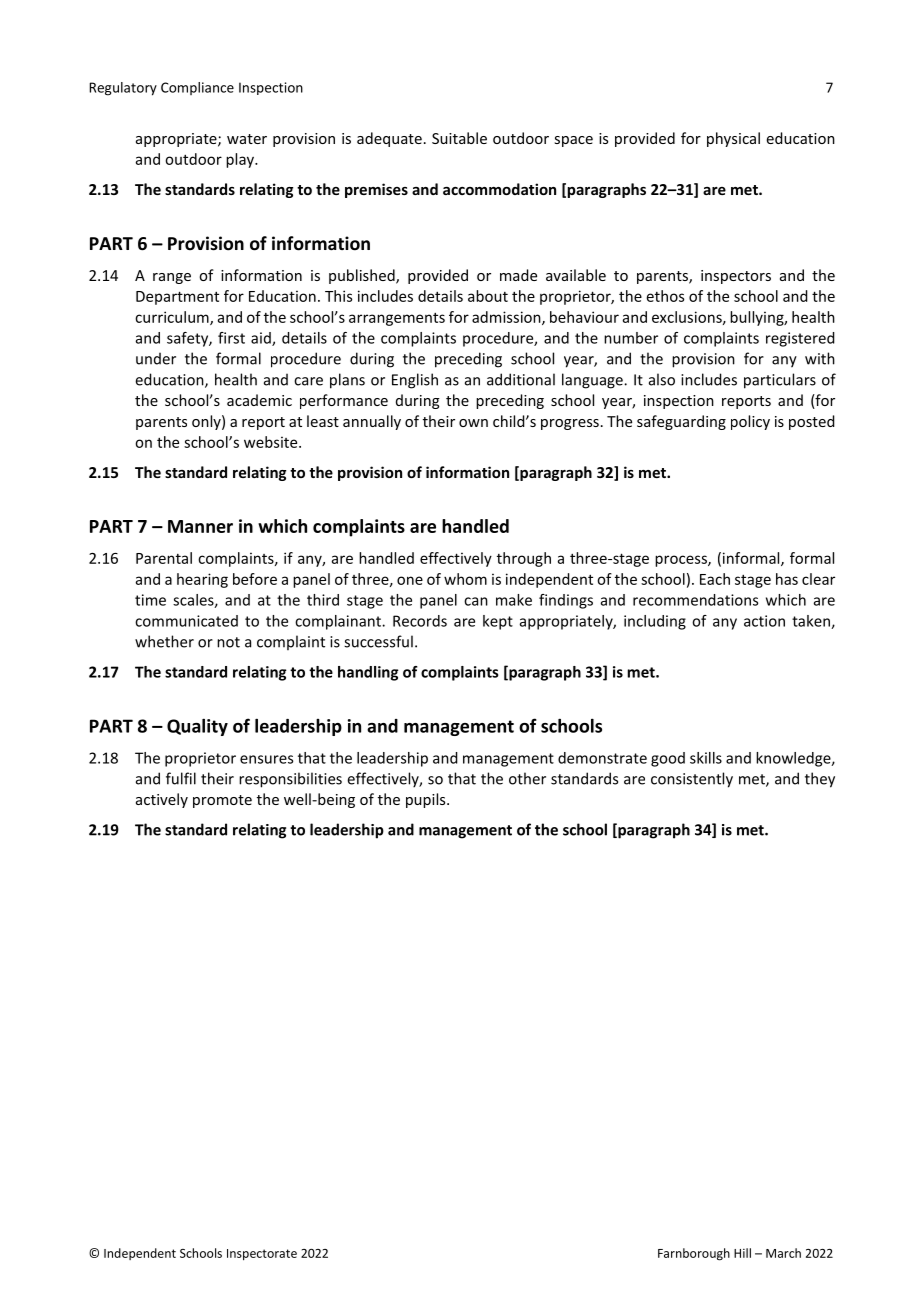  Describe the element at coordinates (197, 88) in the page. I see `Compliance` at that location.
